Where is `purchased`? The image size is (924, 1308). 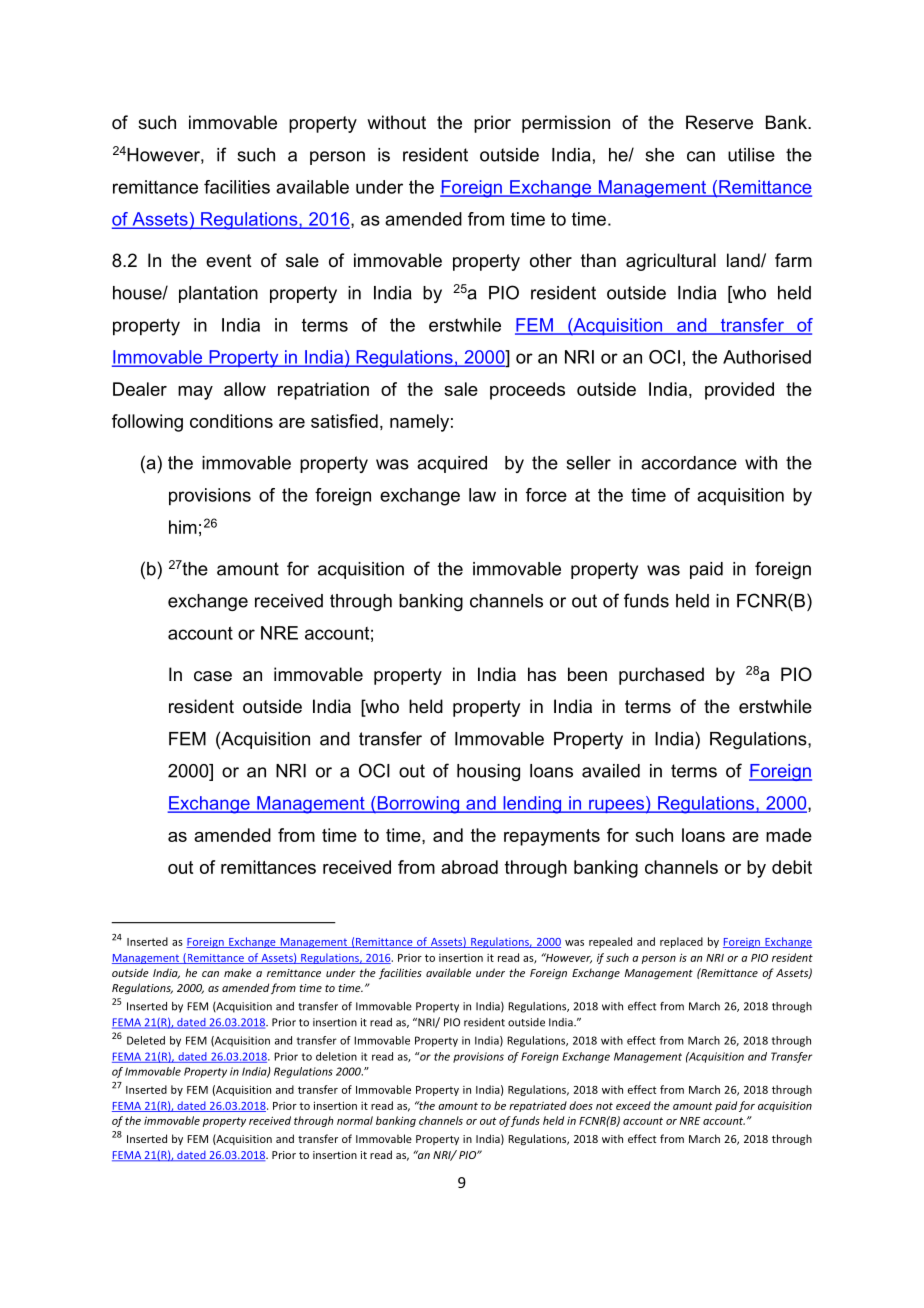
purchased is located at coordinates (661, 676).
